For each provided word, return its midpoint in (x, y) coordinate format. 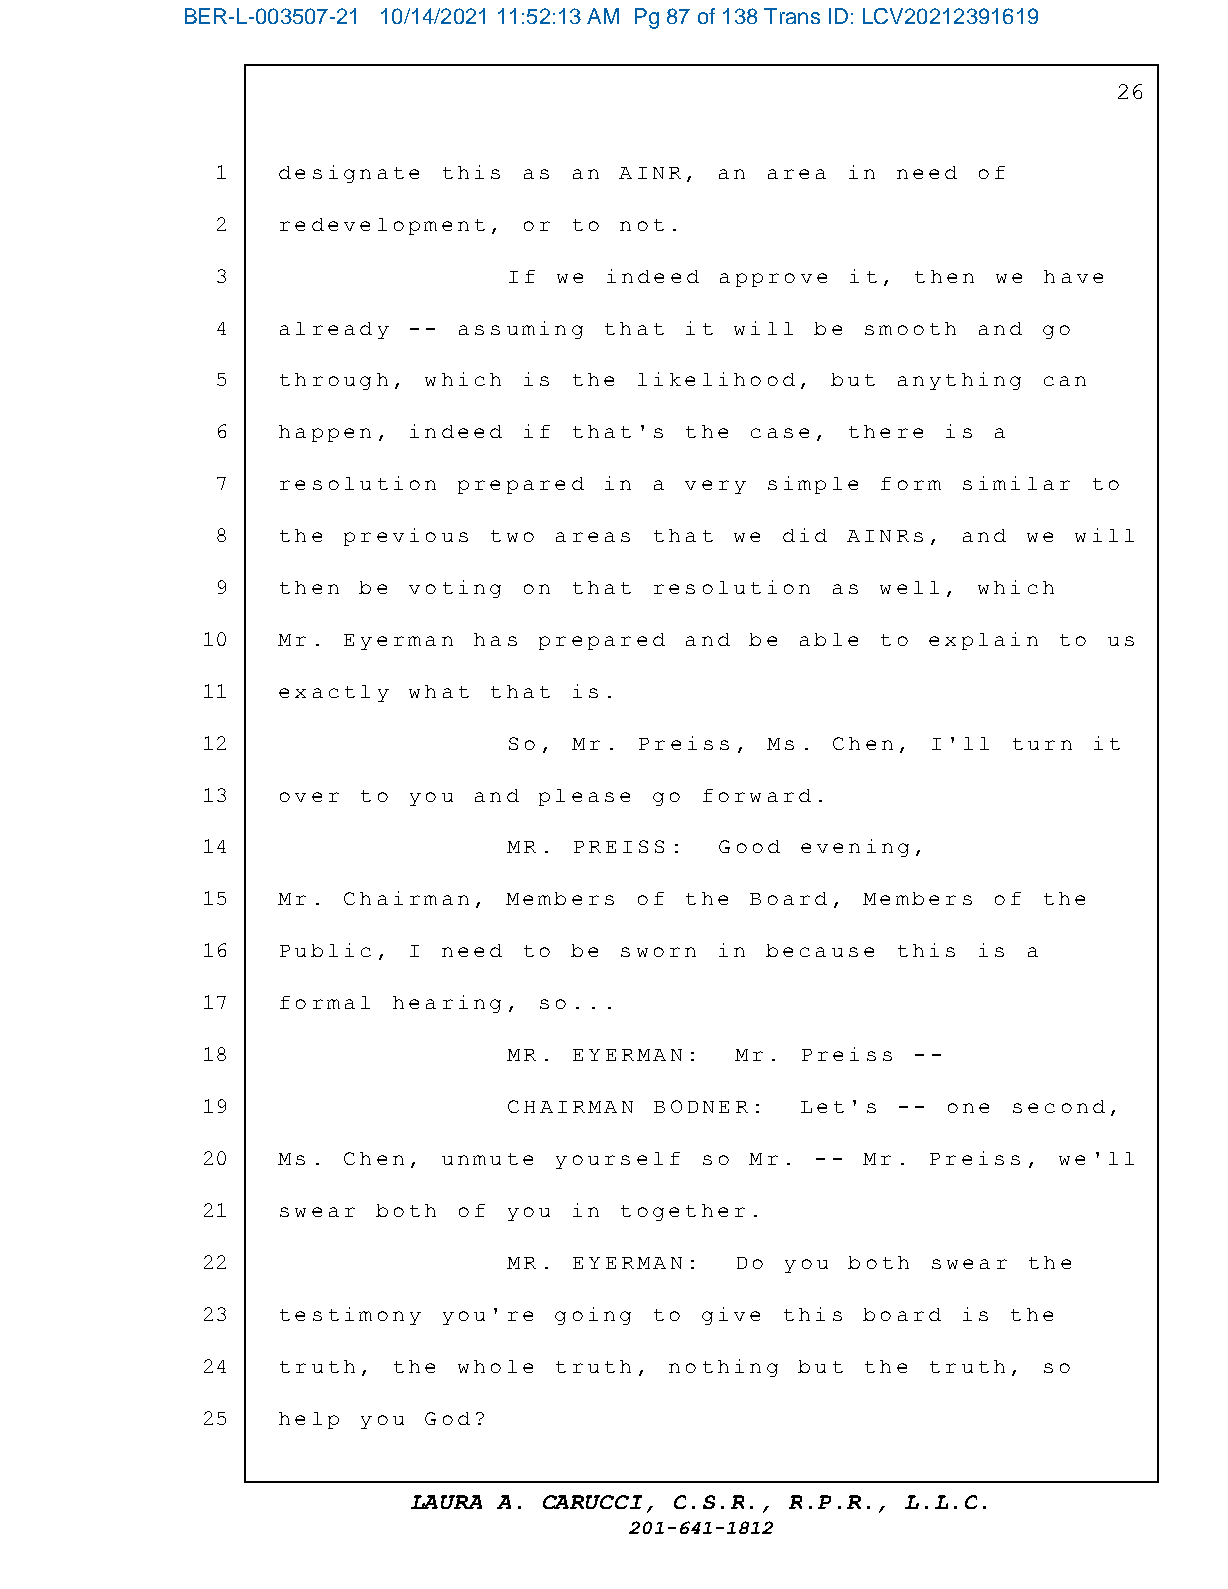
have (1073, 276)
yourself (618, 1160)
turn (1042, 744)
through (334, 381)
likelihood (716, 379)
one (968, 1108)
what (439, 691)
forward (757, 795)
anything (959, 381)
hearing (447, 1004)
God (447, 1418)
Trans (792, 16)
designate (349, 174)
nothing (723, 1368)
